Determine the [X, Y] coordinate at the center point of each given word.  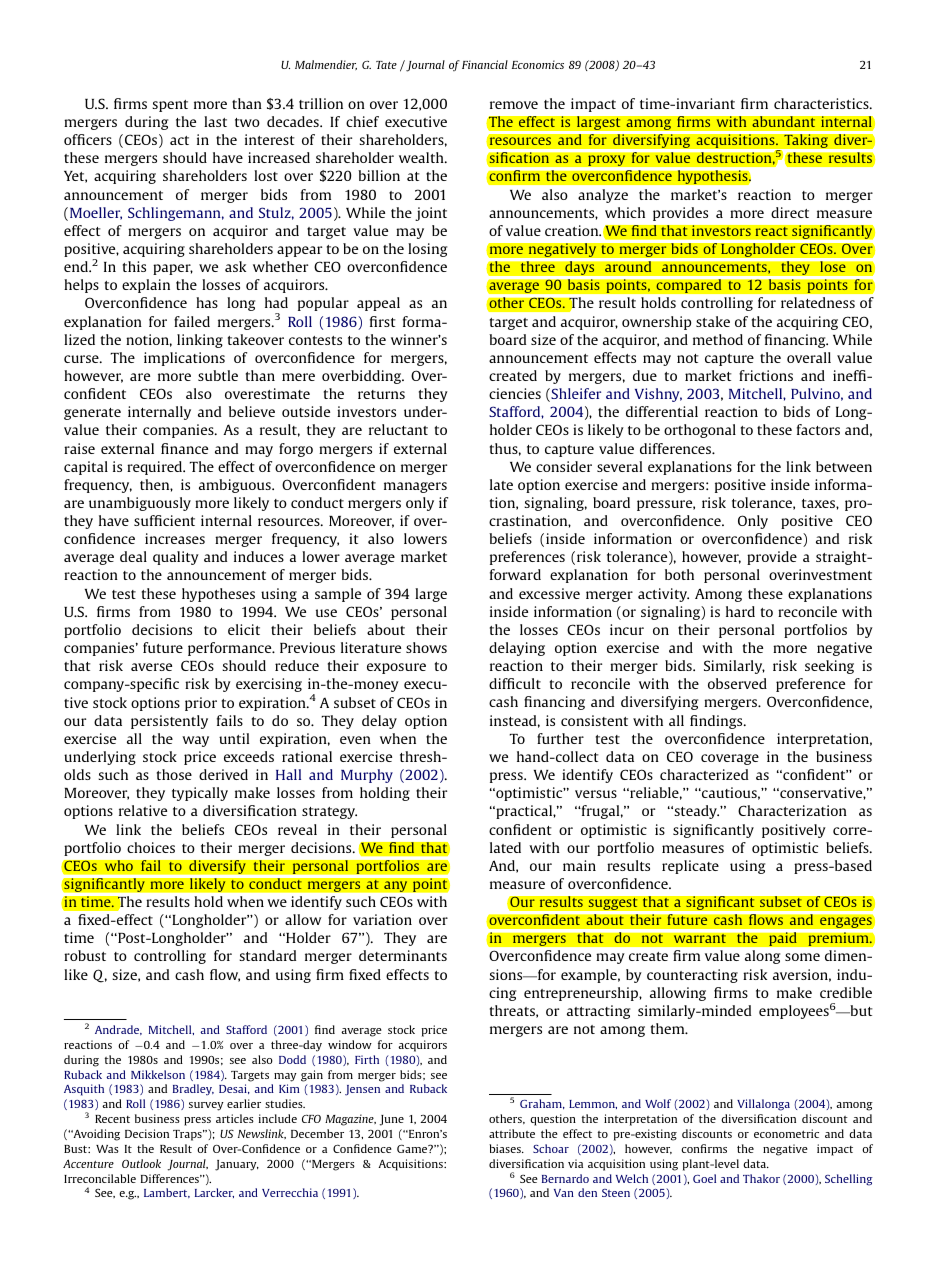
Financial [485, 64]
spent [170, 106]
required [156, 468]
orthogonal [700, 431]
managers [415, 487]
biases [506, 1148]
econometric [786, 1133]
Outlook [141, 1163]
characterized [704, 774]
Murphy [367, 776]
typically [200, 794]
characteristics [822, 103]
